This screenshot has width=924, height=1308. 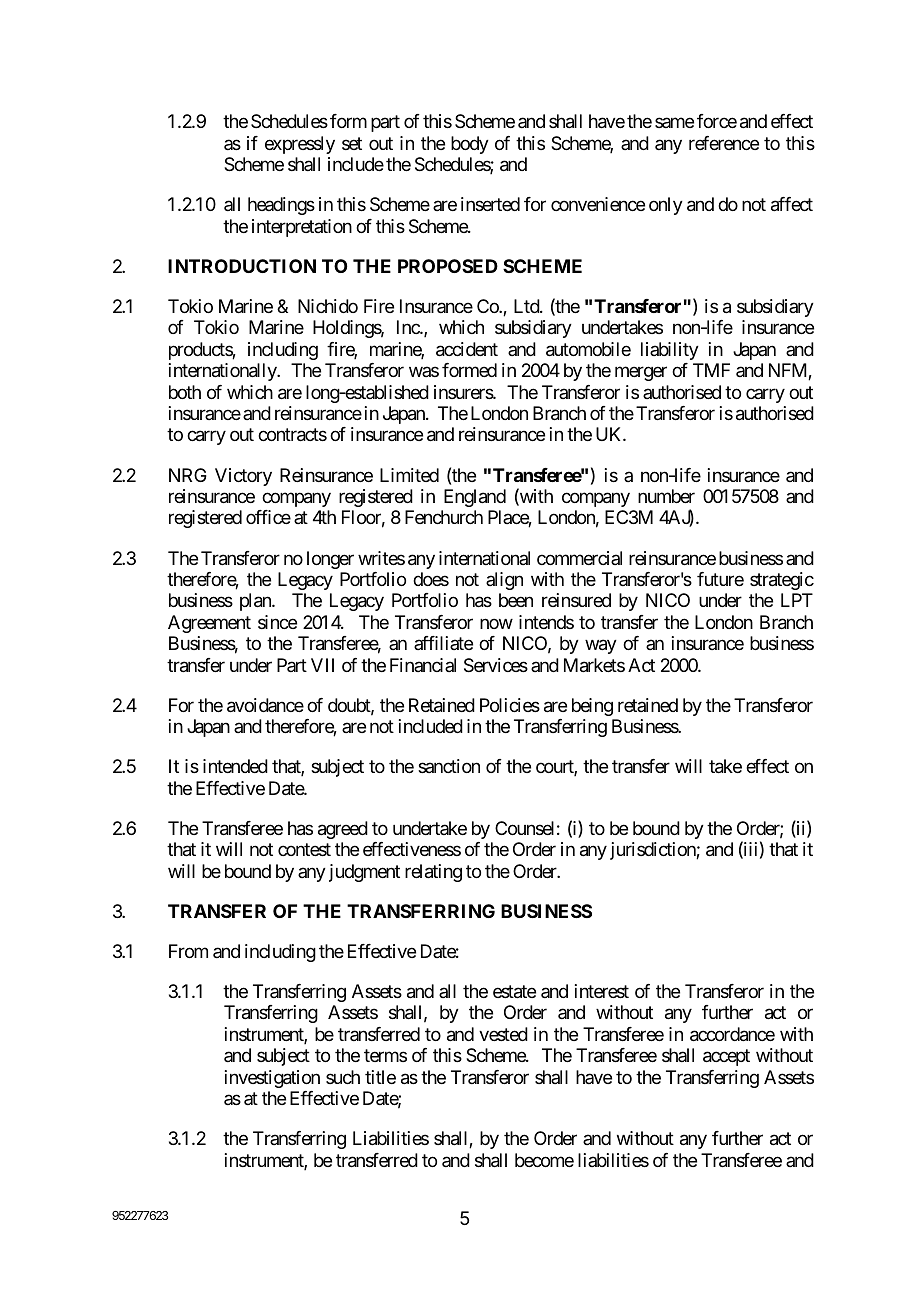 What do you see at coordinates (475, 498) in the screenshot?
I see `England` at bounding box center [475, 498].
